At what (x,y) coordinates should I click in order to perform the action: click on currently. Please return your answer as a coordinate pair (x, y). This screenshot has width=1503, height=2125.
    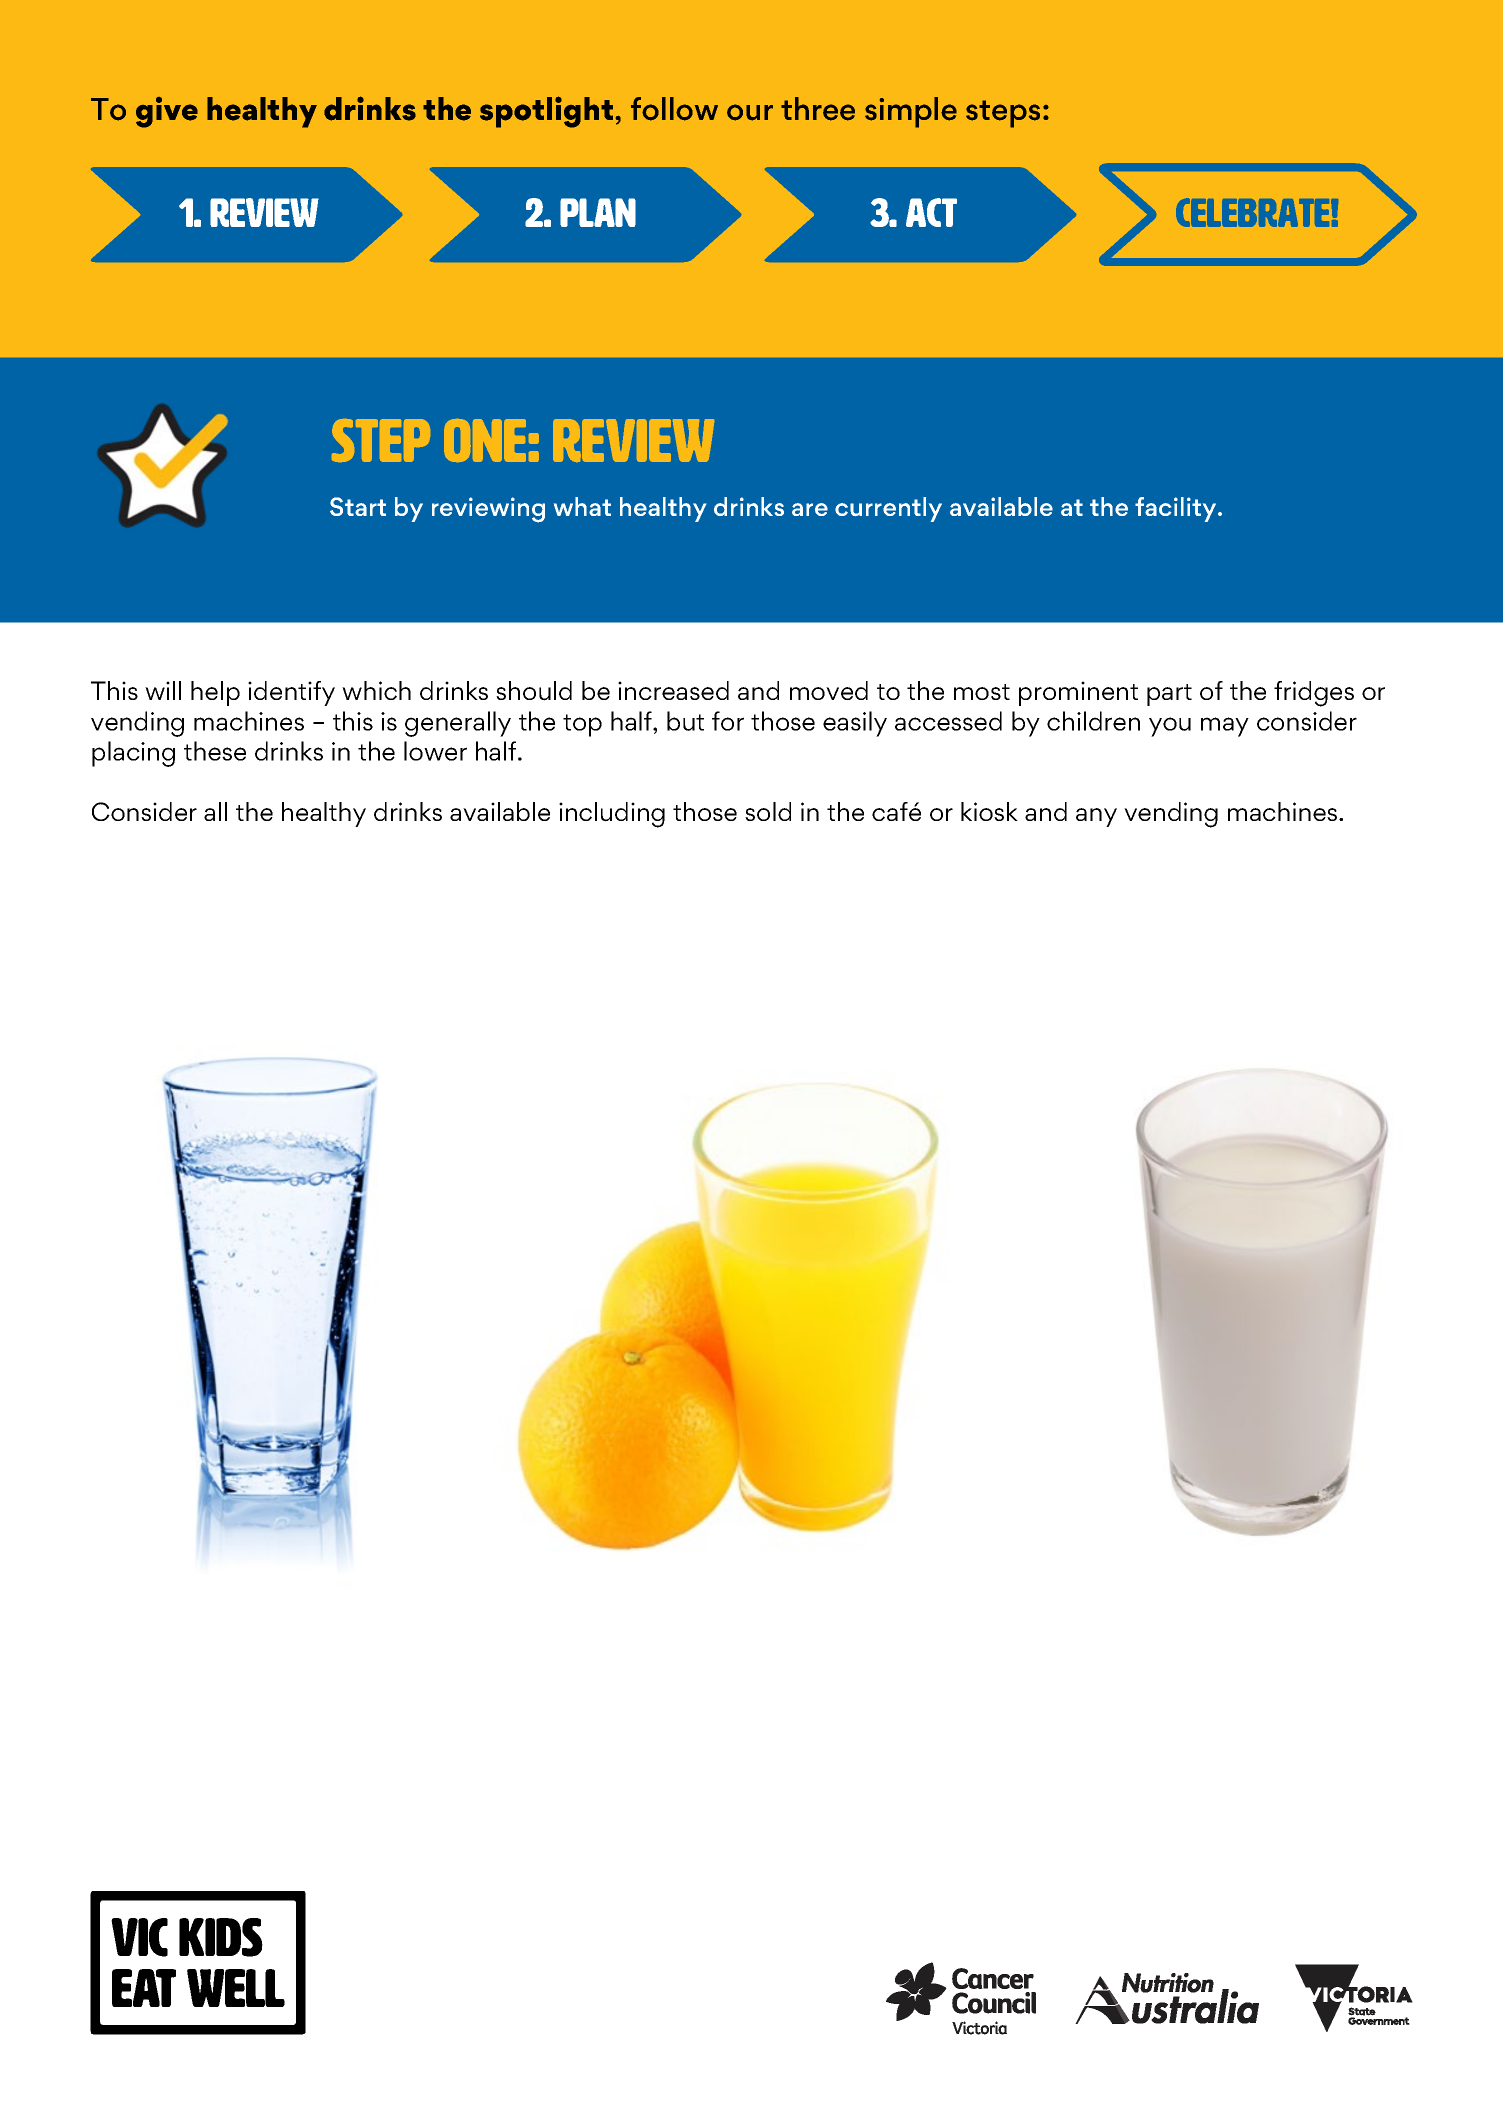
    Looking at the image, I should click on (888, 509).
